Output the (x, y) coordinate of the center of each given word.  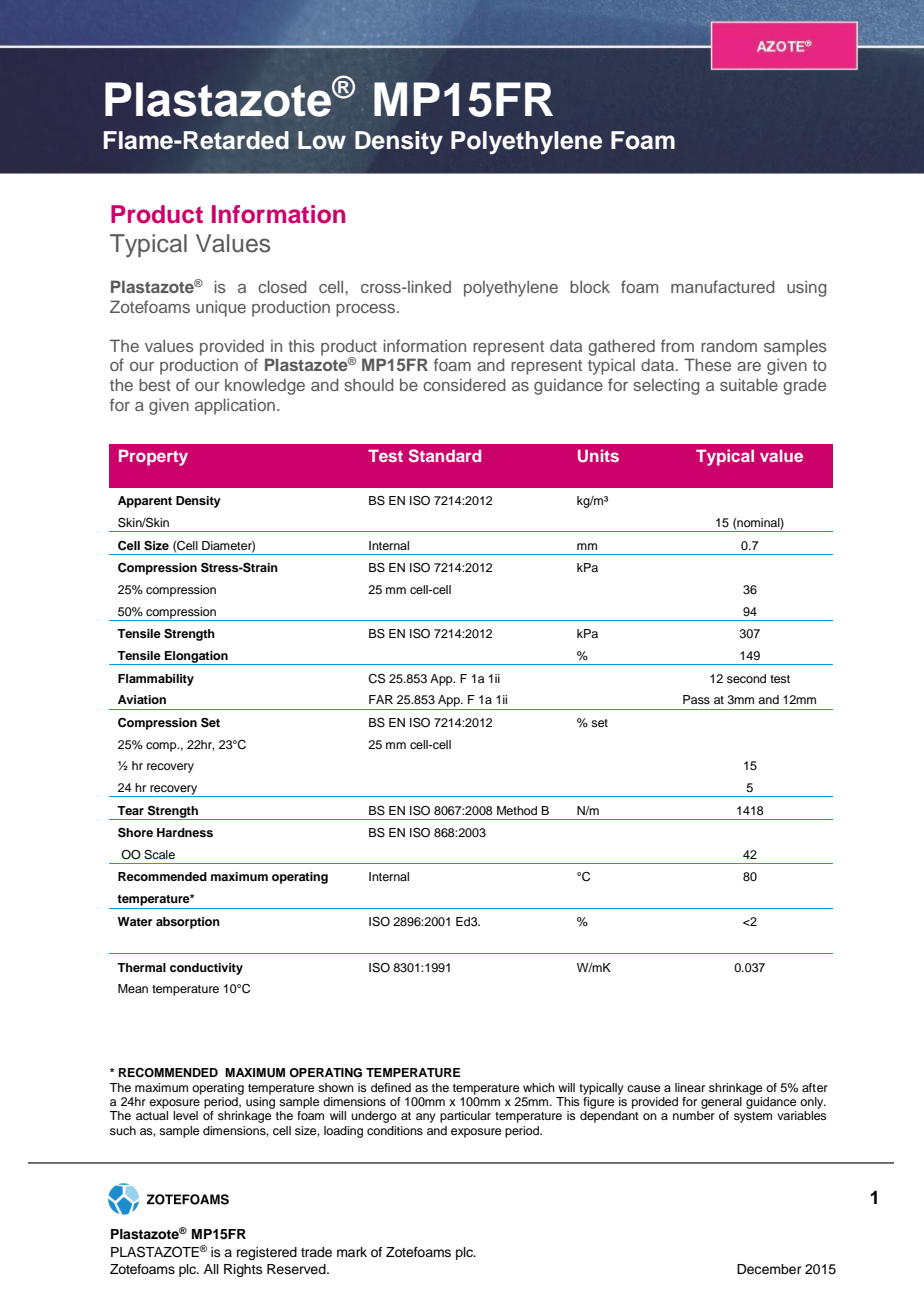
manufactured (723, 286)
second (746, 678)
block (590, 286)
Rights (243, 1270)
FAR (381, 699)
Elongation (196, 658)
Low (322, 140)
